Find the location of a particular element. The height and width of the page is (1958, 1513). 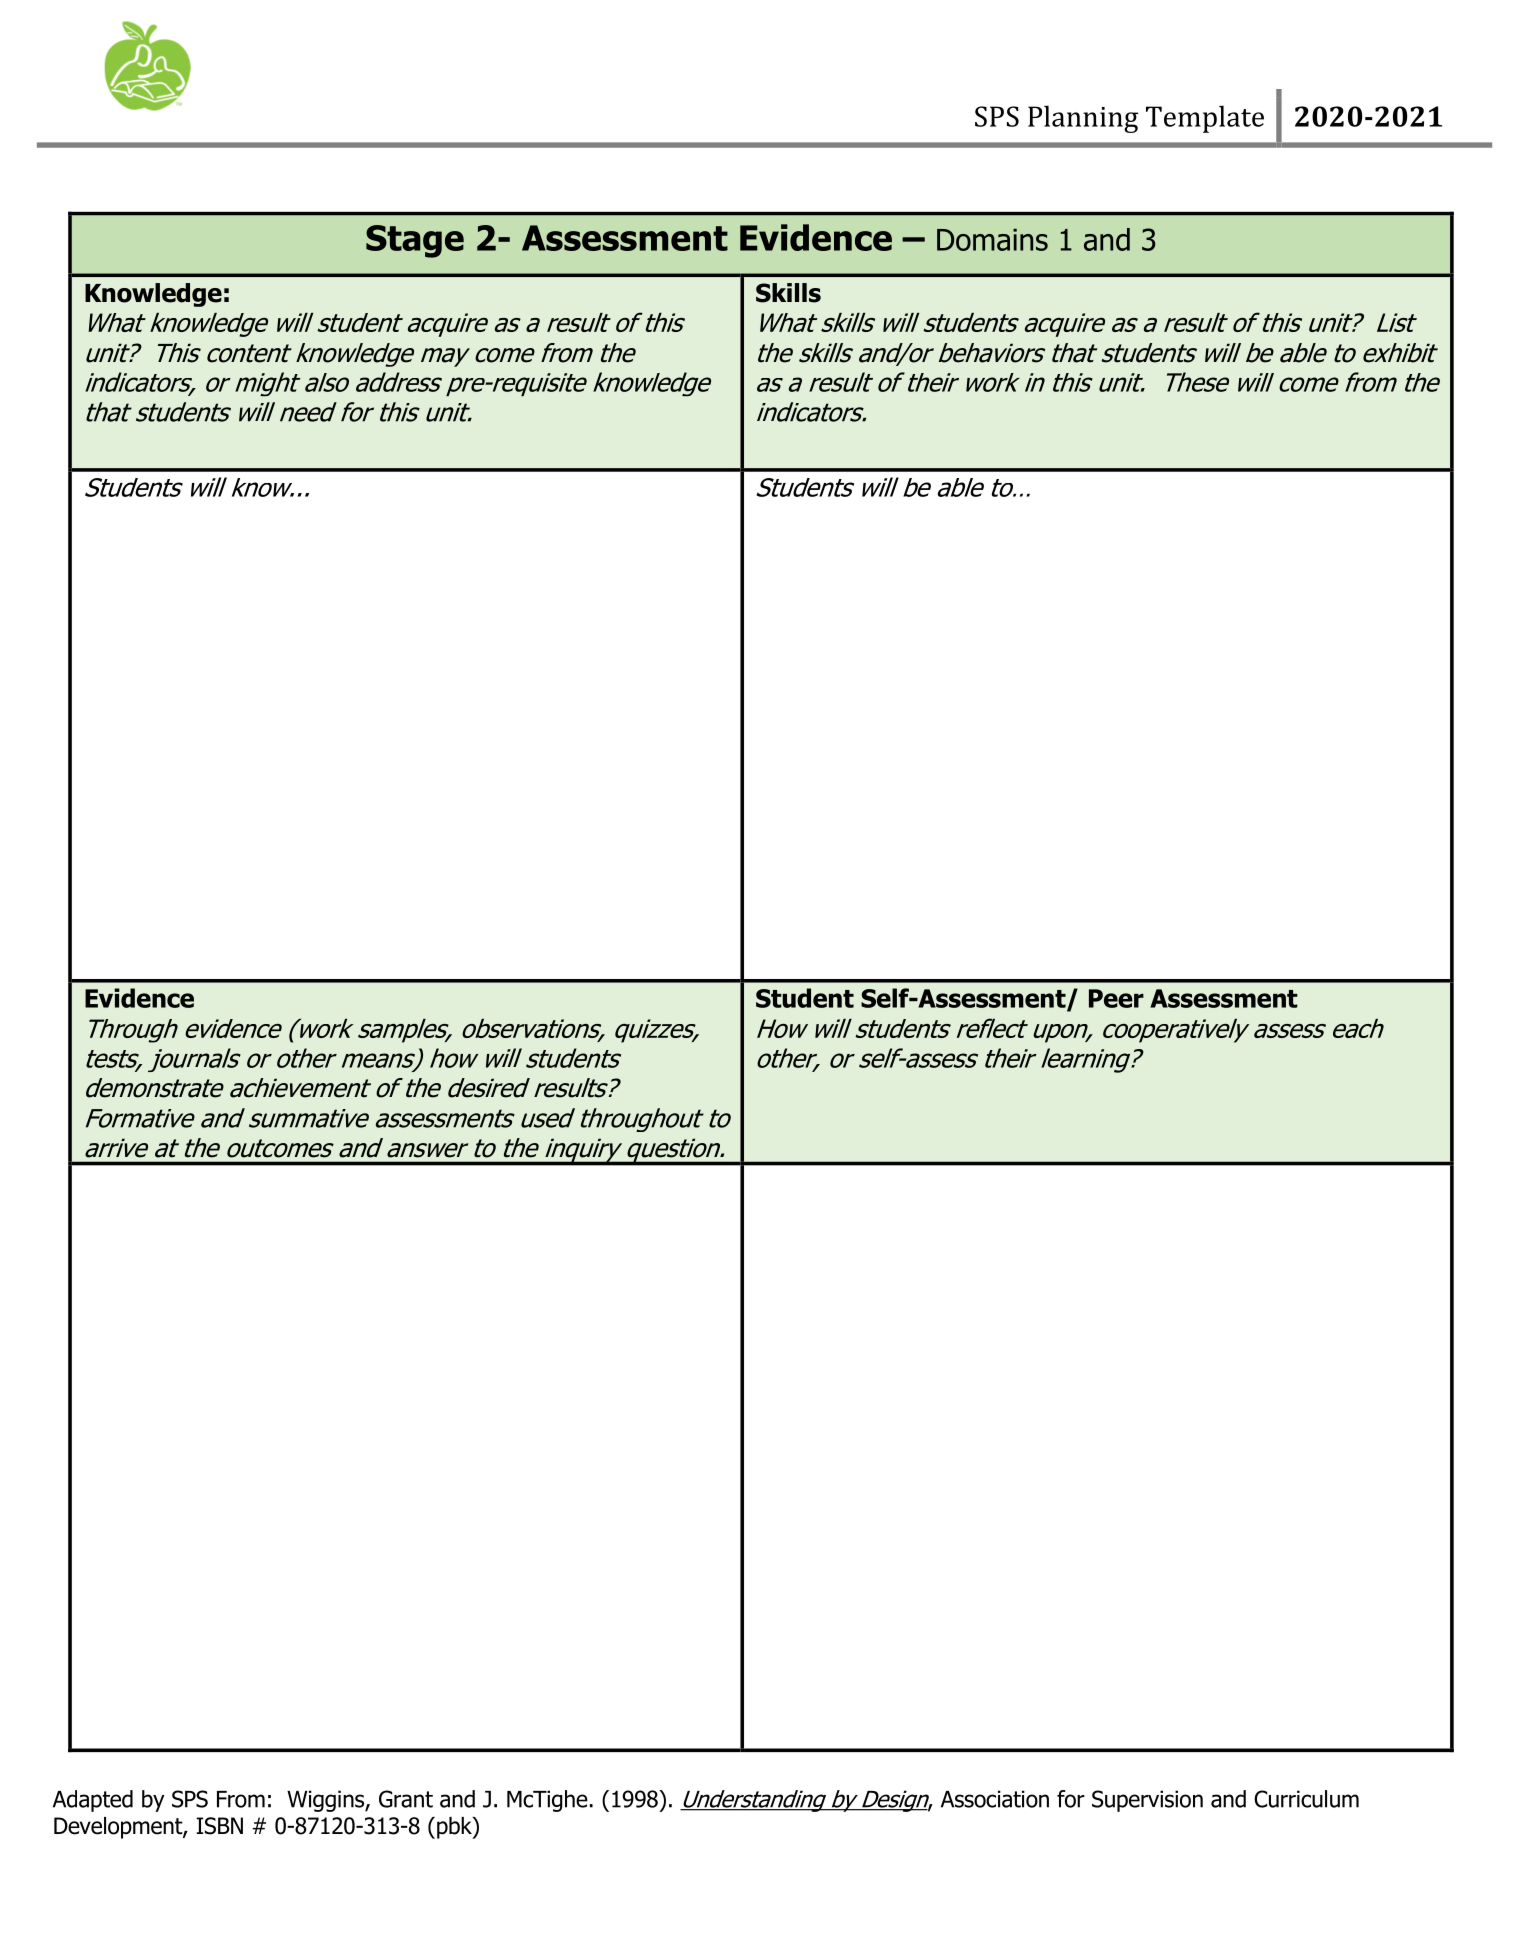

Supervision is located at coordinates (1147, 1801).
